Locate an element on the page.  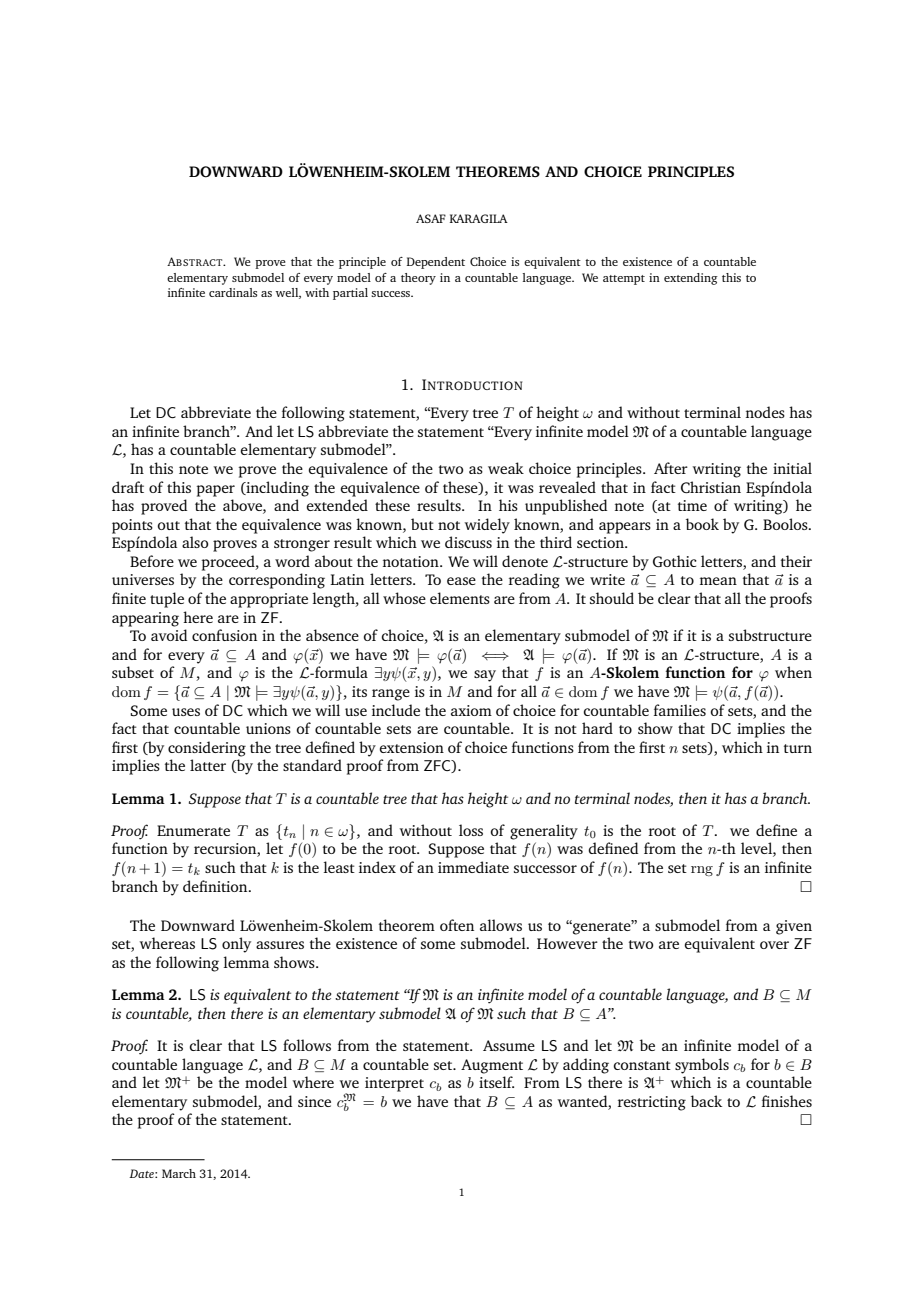
axiom is located at coordinates (471, 710).
